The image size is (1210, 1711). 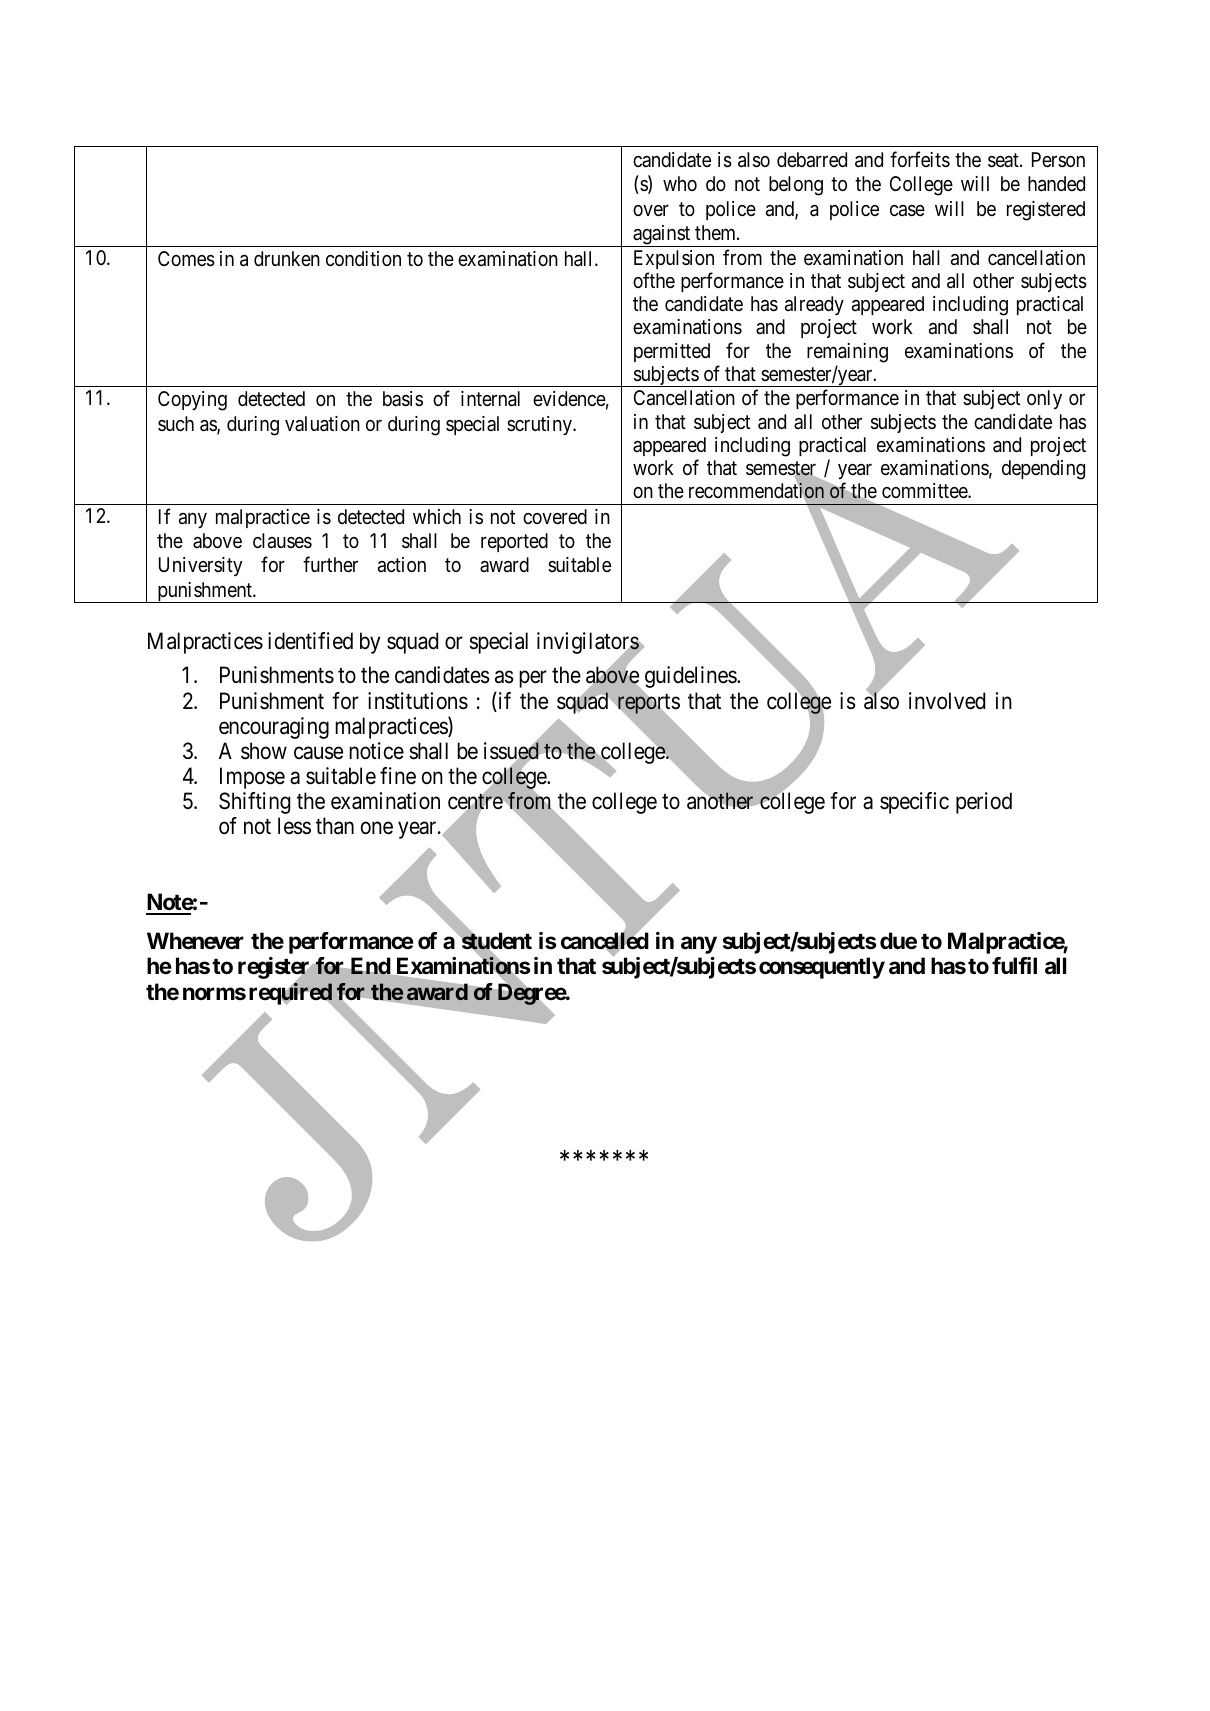 What do you see at coordinates (1014, 965) in the screenshot?
I see `fulfil` at bounding box center [1014, 965].
